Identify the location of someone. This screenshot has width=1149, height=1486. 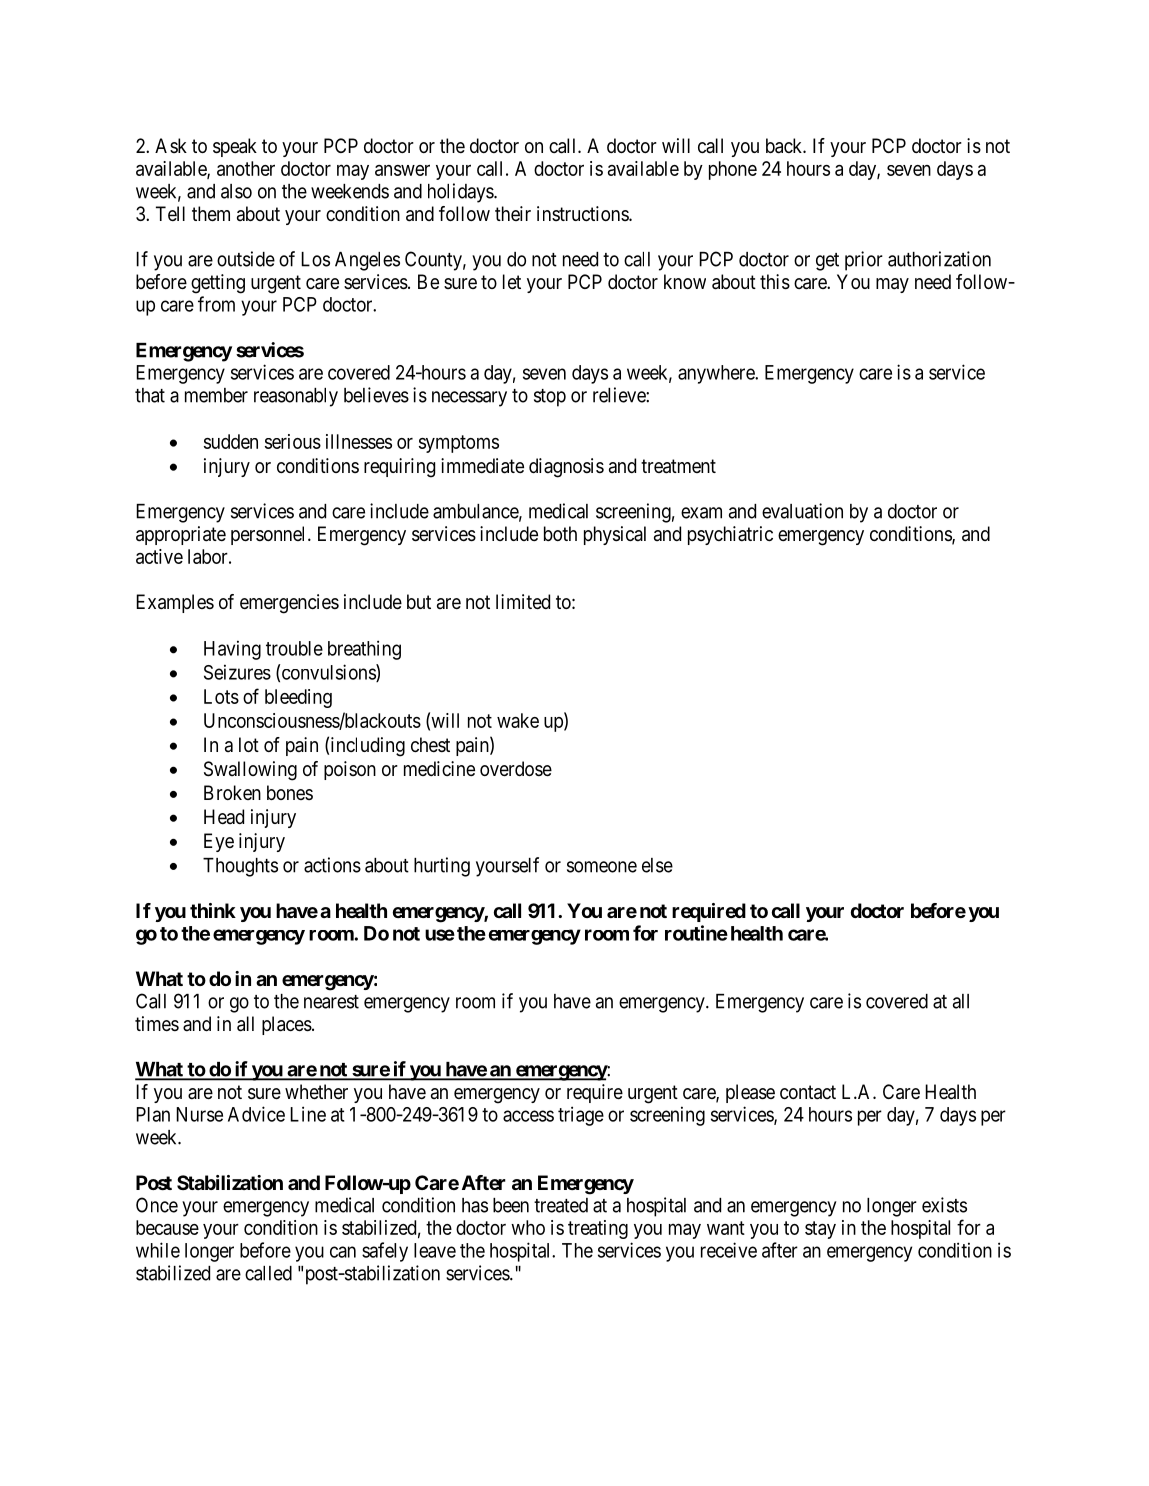
(602, 867).
